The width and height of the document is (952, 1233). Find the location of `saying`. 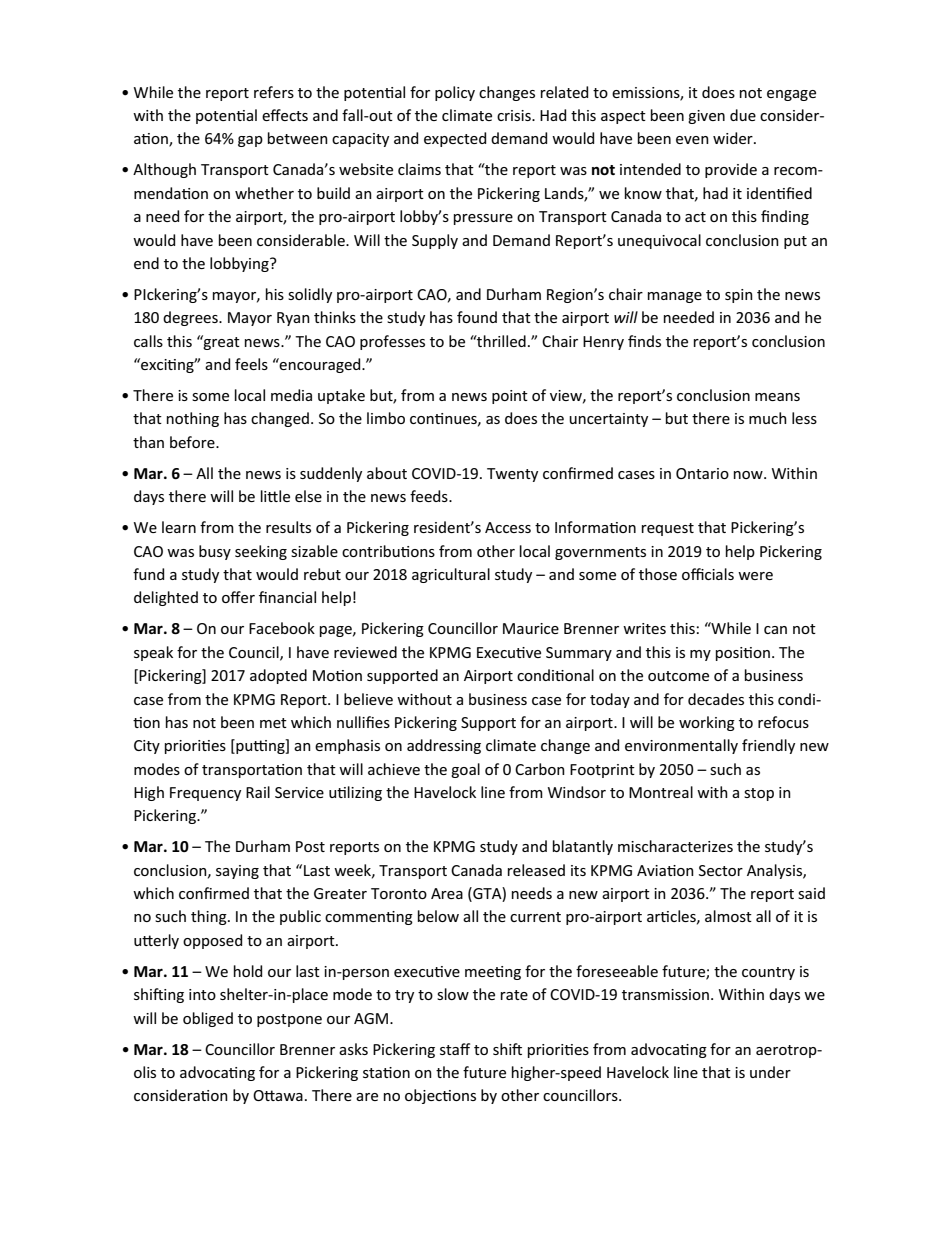

saying is located at coordinates (237, 872).
